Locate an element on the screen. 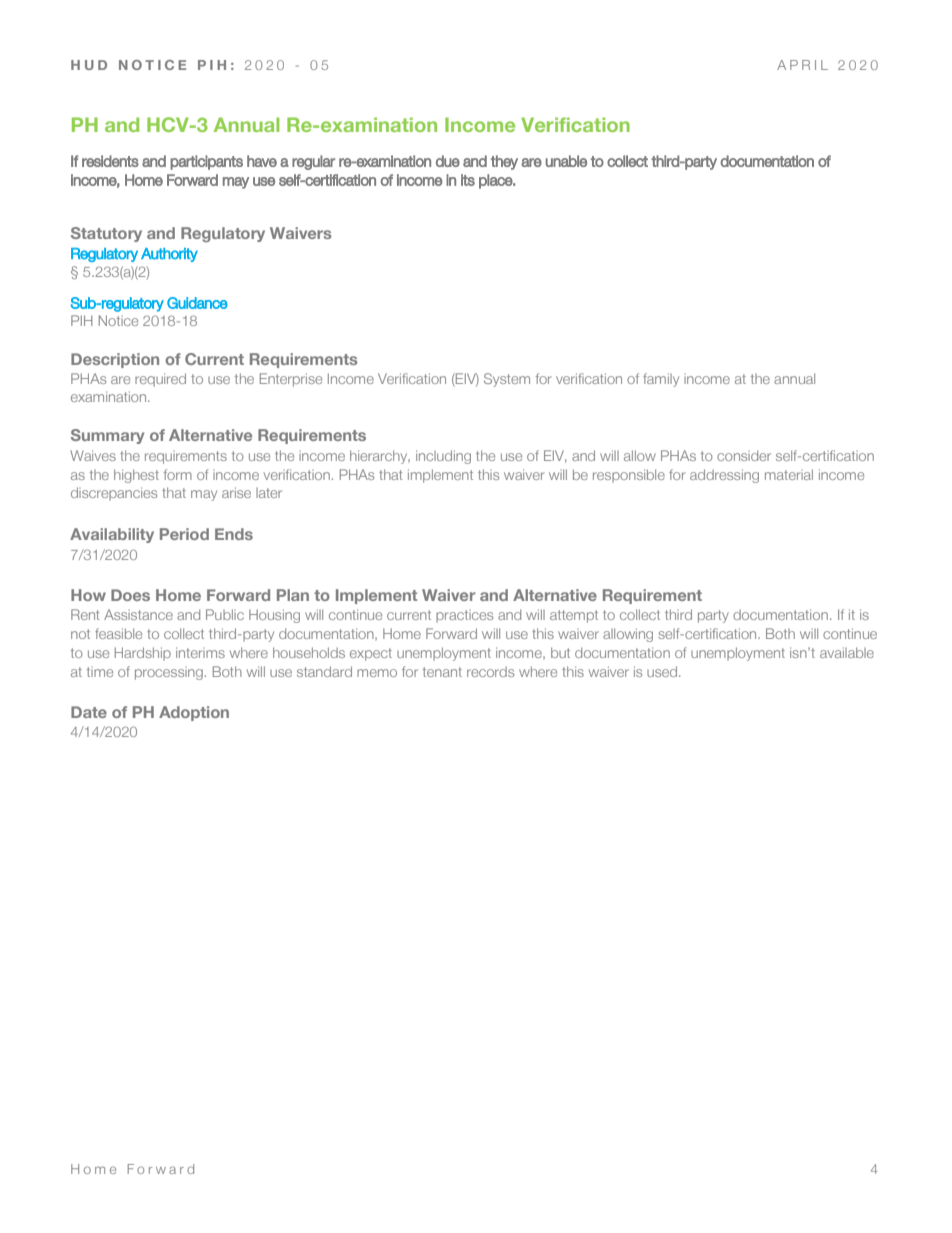 The image size is (952, 1233). tenant is located at coordinates (442, 672).
